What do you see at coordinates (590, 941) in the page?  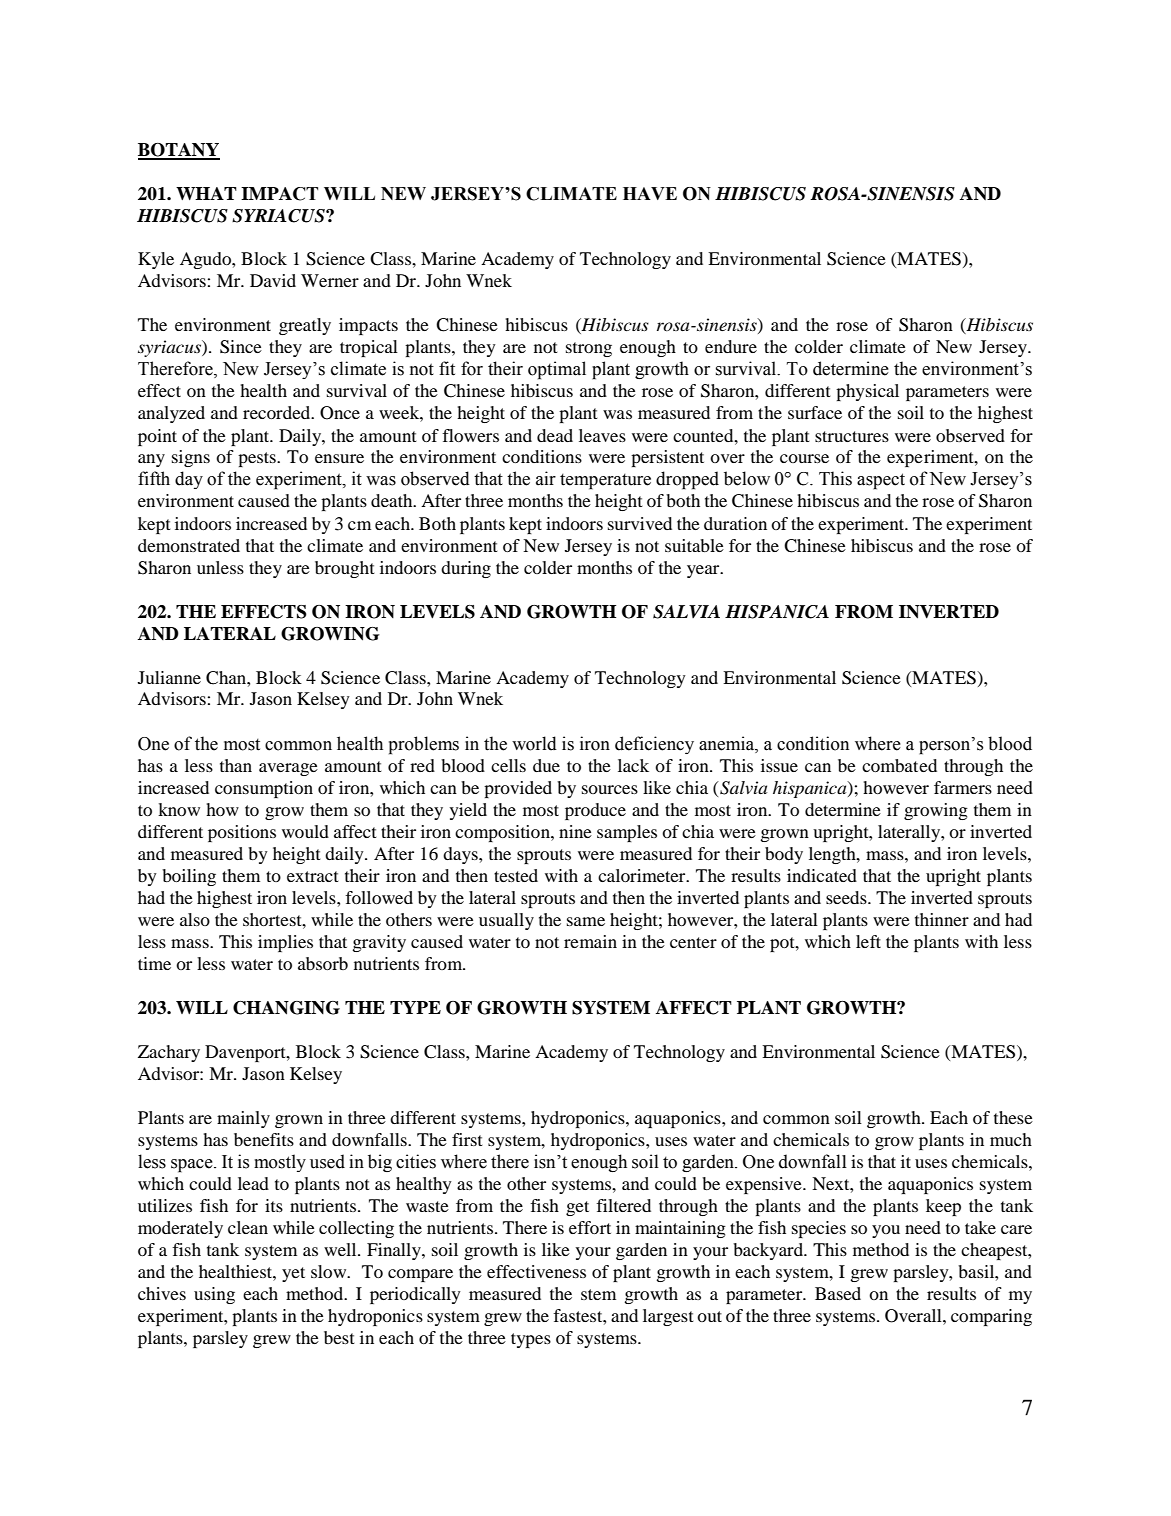 I see `remain` at bounding box center [590, 941].
